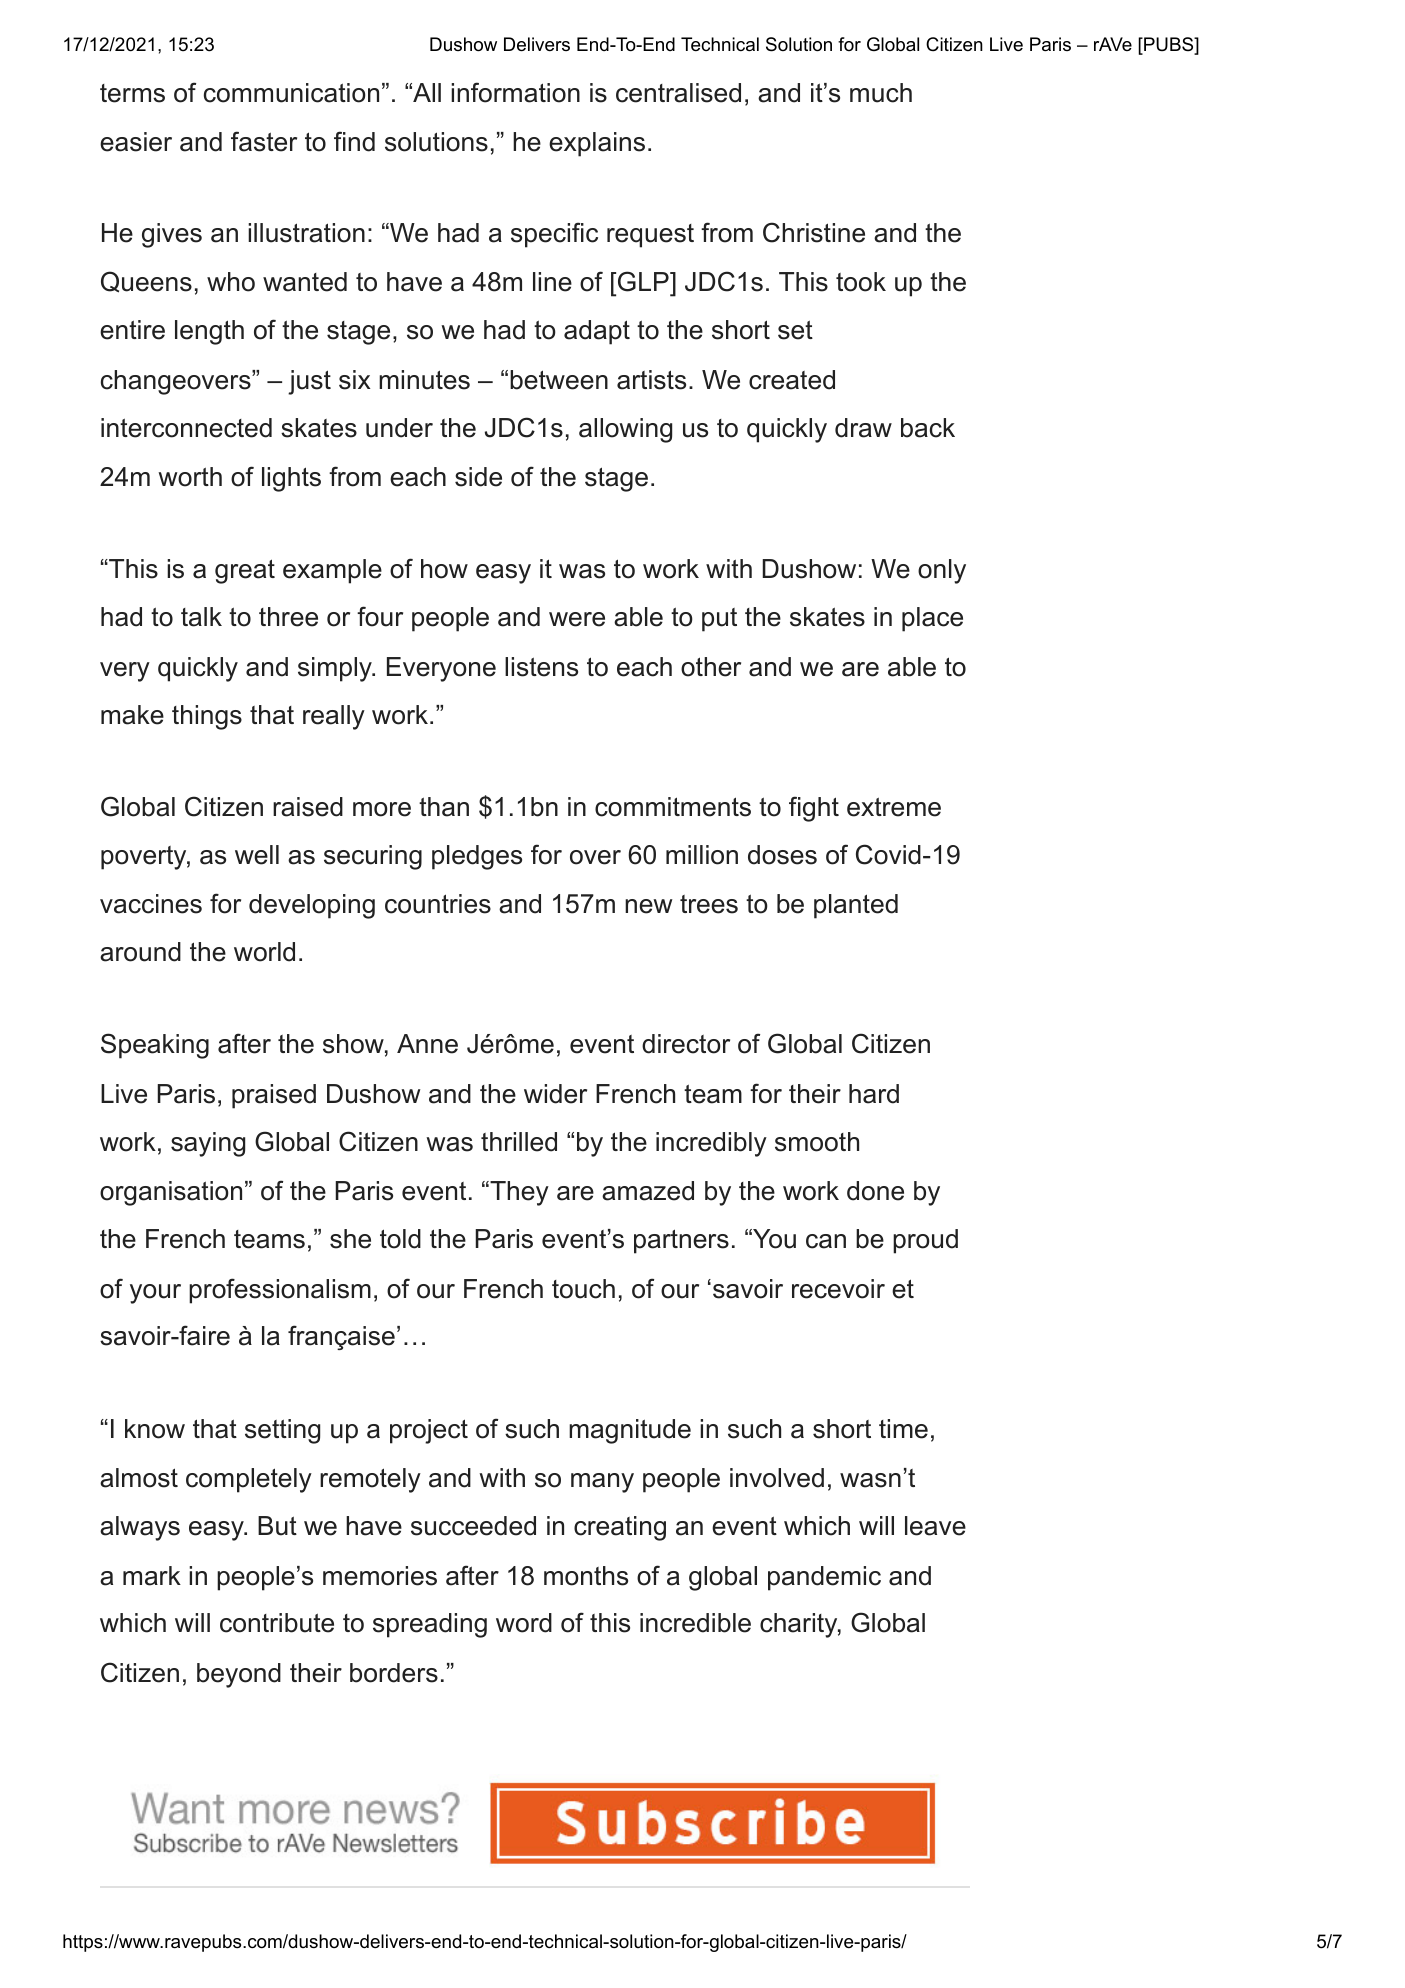 The width and height of the screenshot is (1405, 1988). What do you see at coordinates (515, 92) in the screenshot?
I see `information` at bounding box center [515, 92].
